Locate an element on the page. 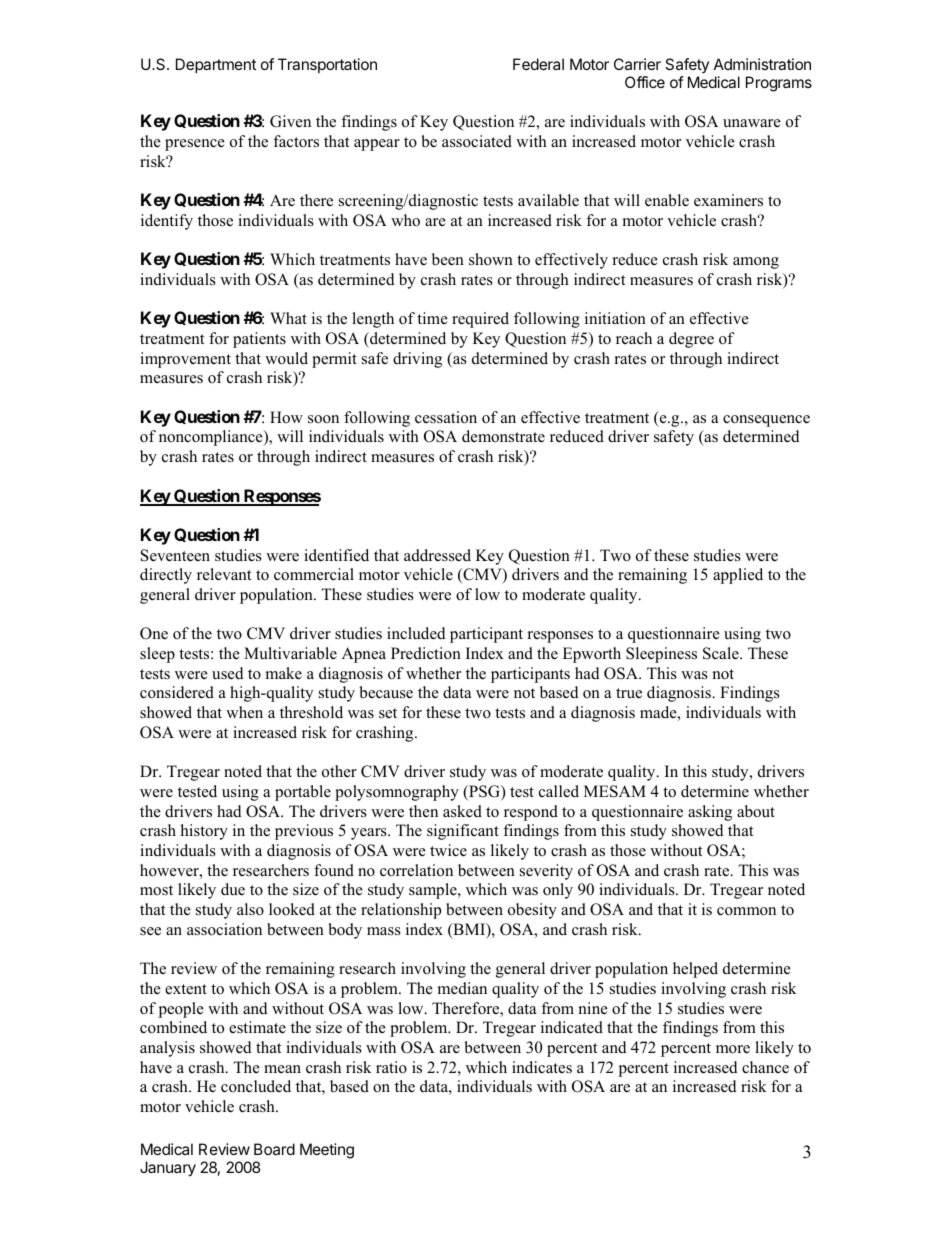 The width and height of the document is (952, 1233). when is located at coordinates (244, 712).
